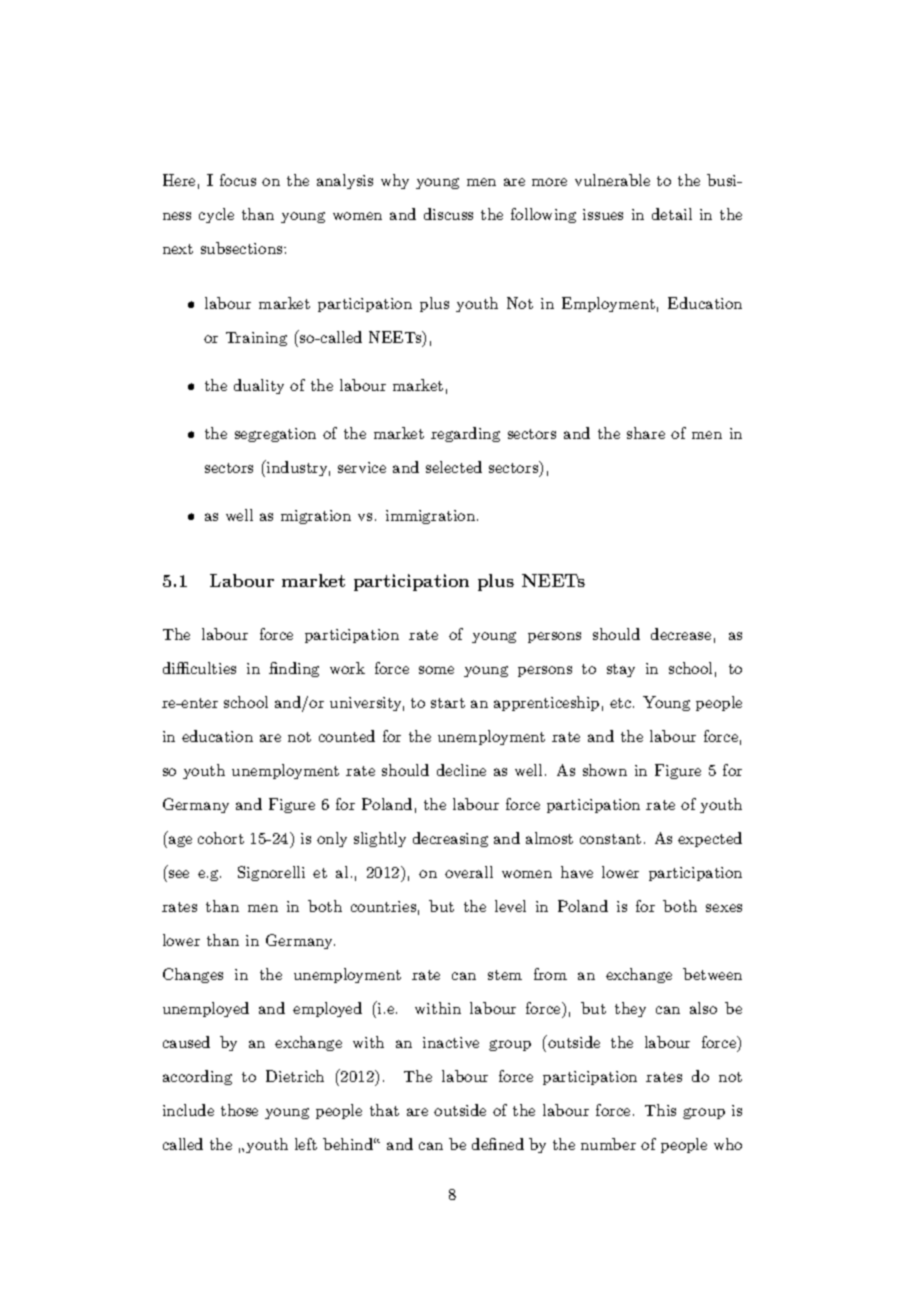 The width and height of the image is (924, 1308). I want to click on focus, so click(238, 180).
